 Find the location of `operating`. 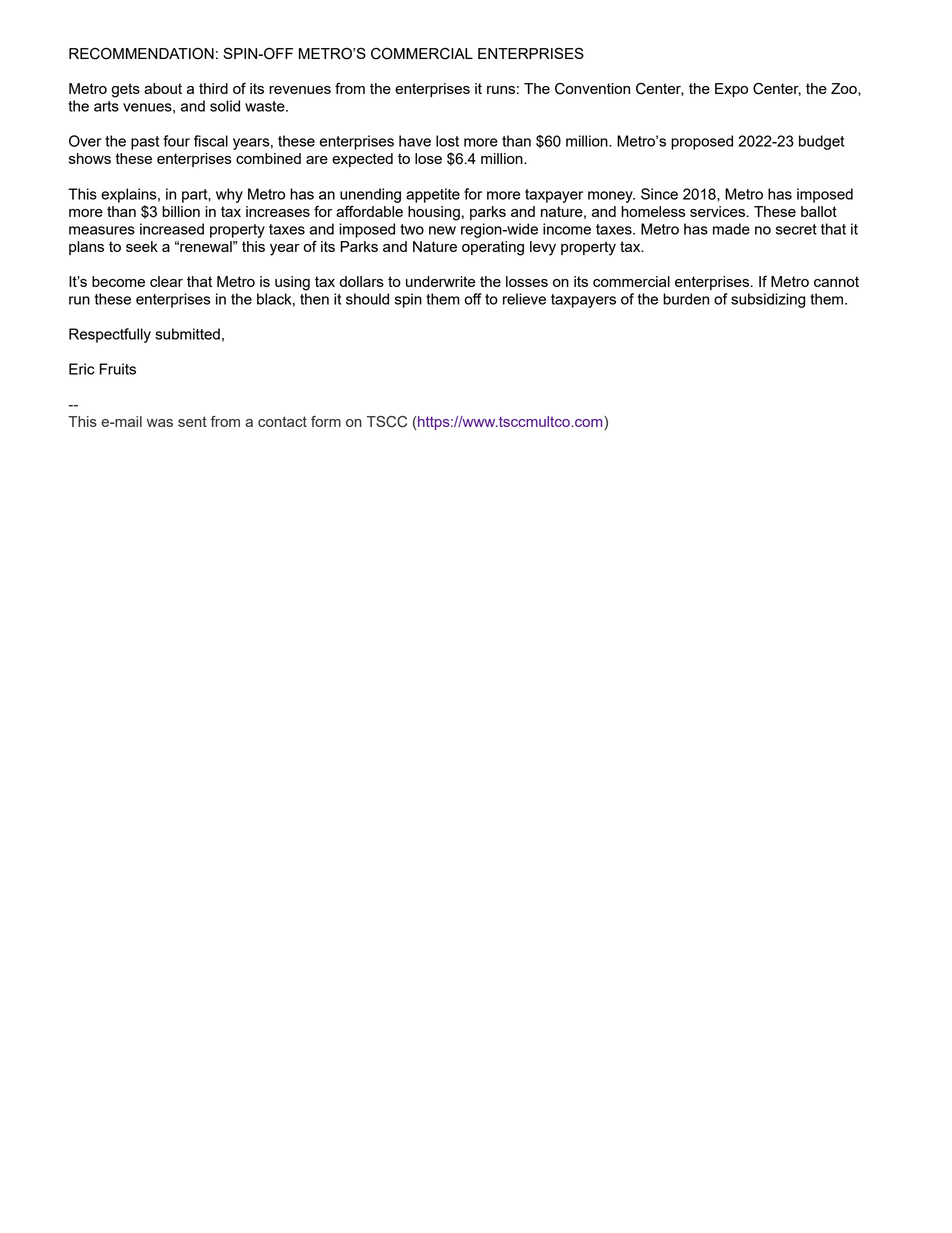

operating is located at coordinates (493, 248).
